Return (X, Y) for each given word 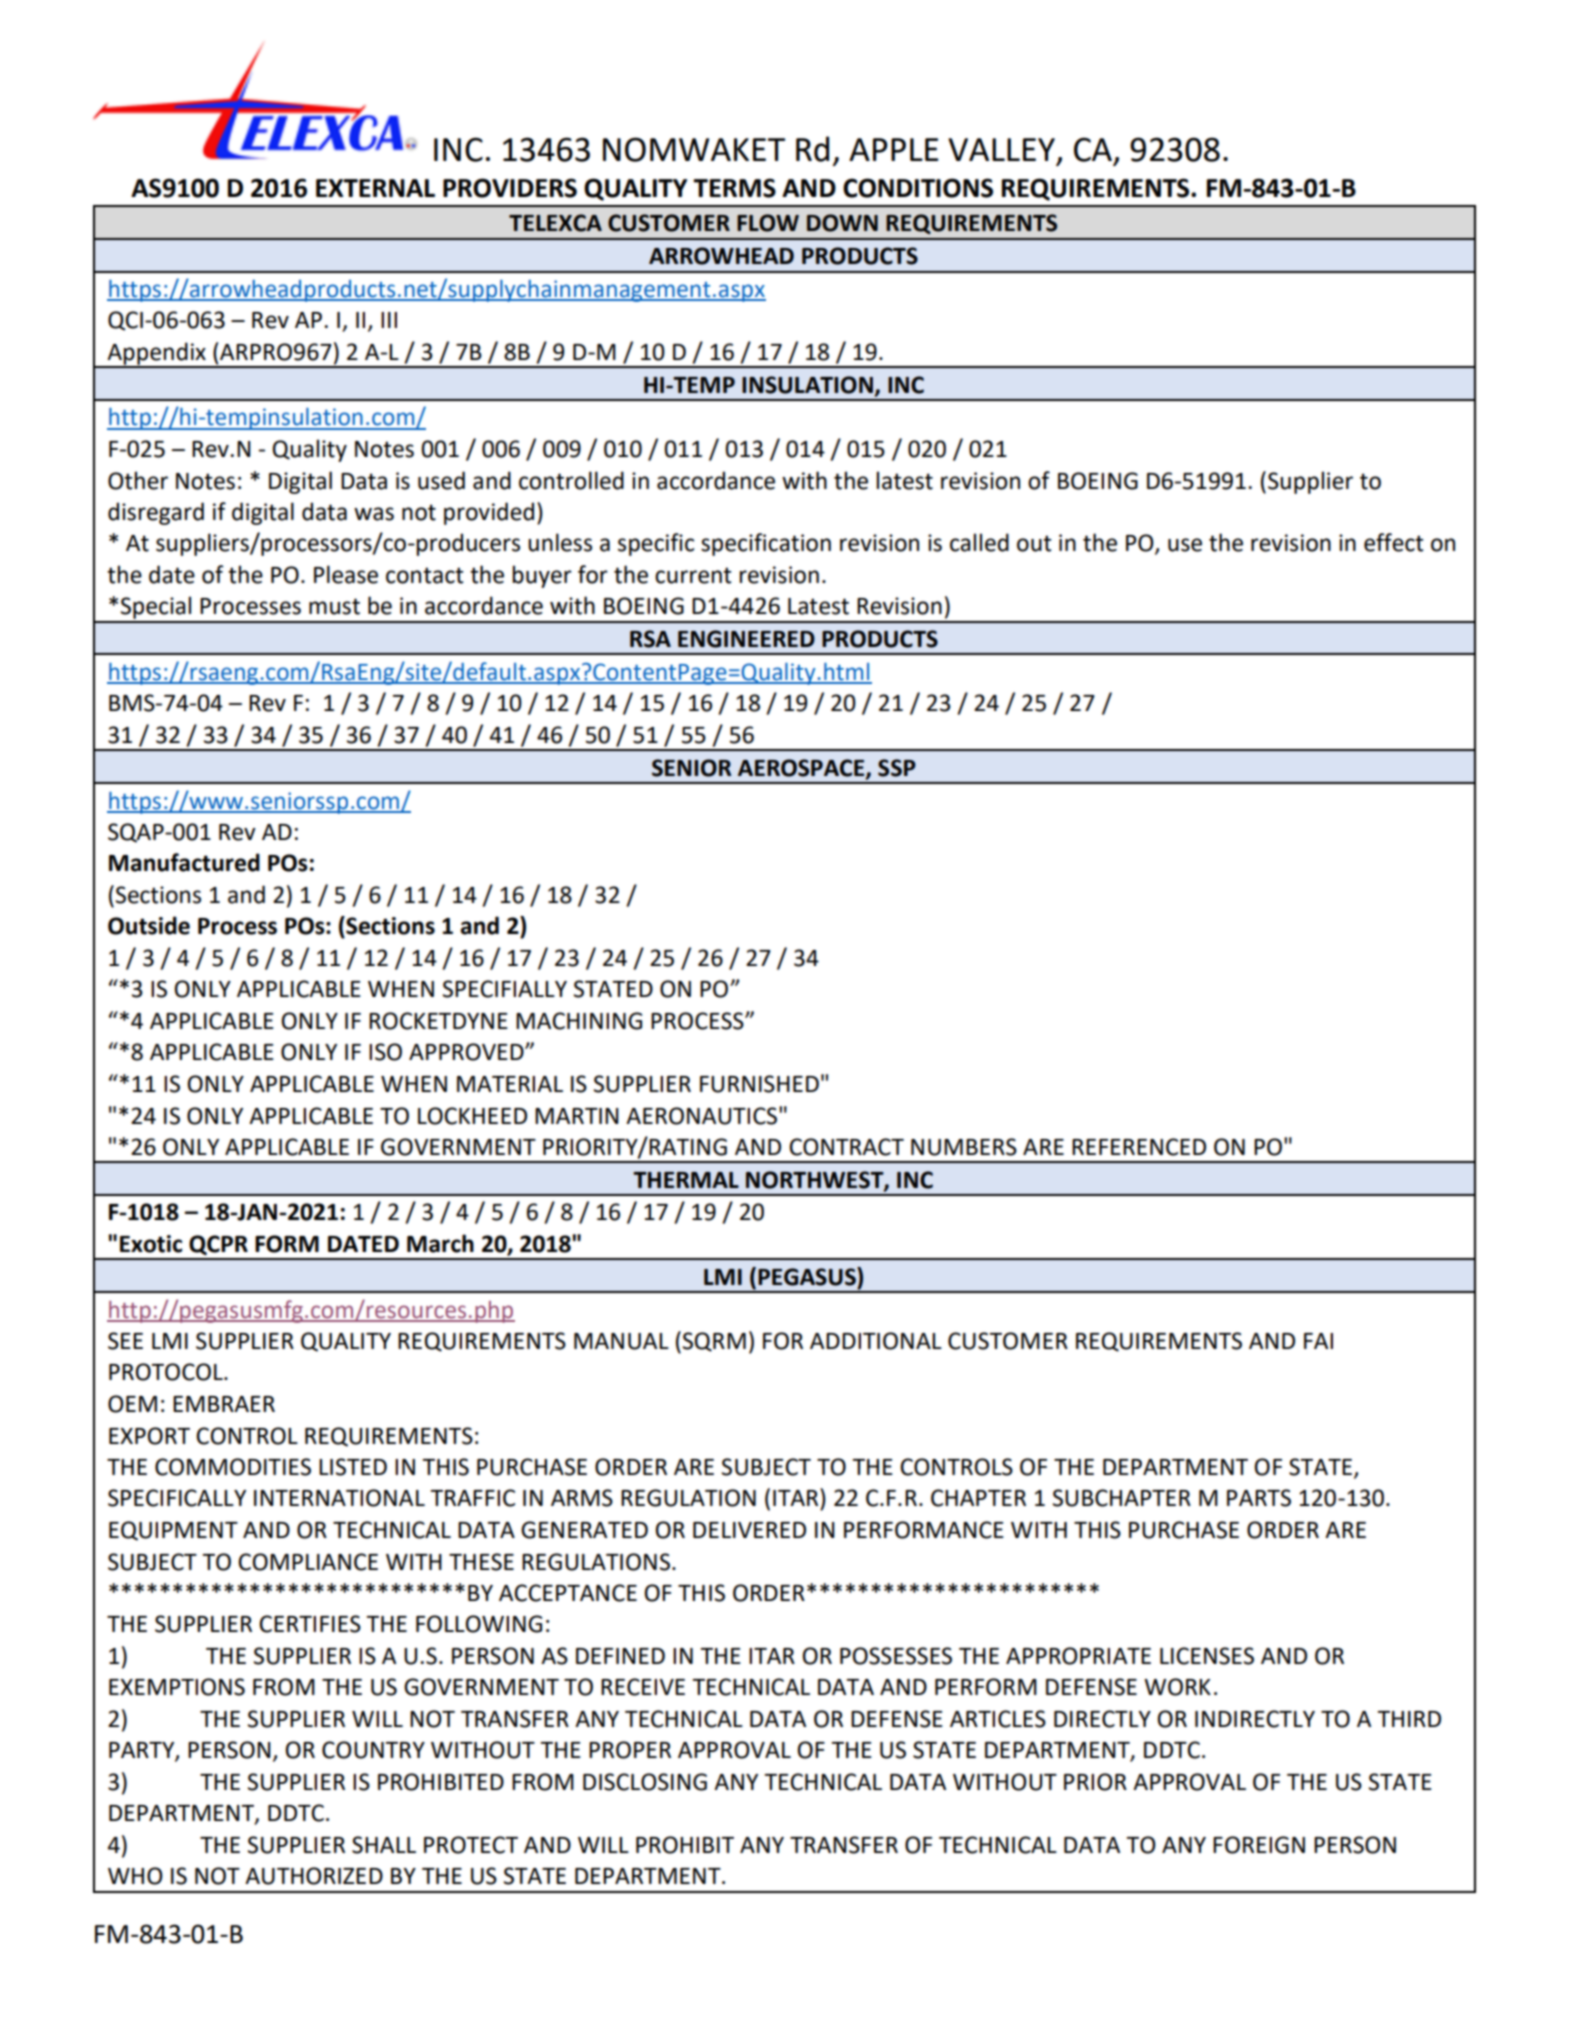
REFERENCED (1139, 1147)
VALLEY (1001, 149)
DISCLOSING (645, 1782)
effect (1394, 542)
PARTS (1259, 1498)
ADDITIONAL (876, 1341)
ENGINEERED (746, 639)
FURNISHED (759, 1084)
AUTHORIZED (314, 1876)
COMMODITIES (233, 1467)
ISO (385, 1052)
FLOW (768, 223)
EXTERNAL (375, 188)
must (334, 606)
